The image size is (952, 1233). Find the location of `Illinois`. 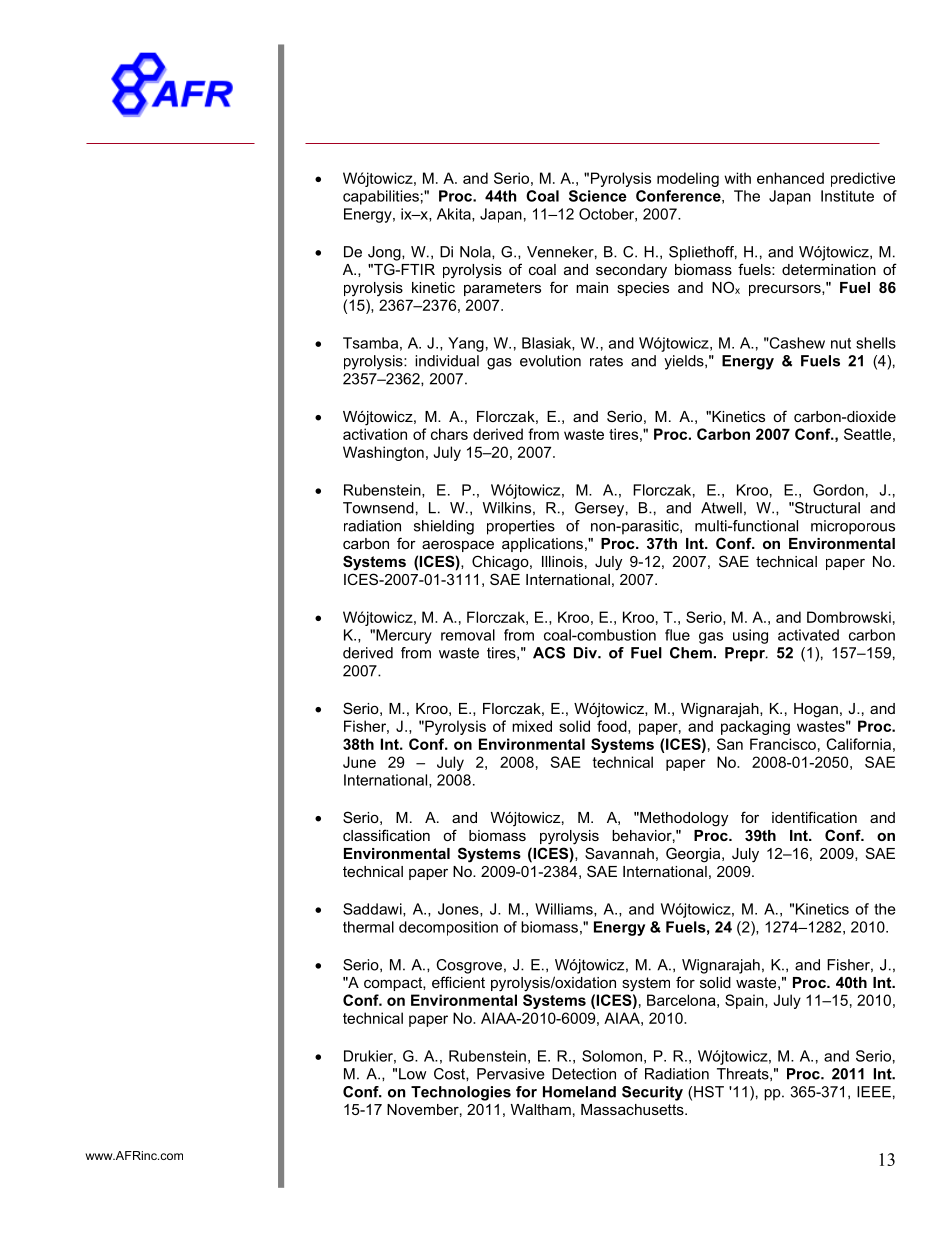

Illinois is located at coordinates (562, 561).
